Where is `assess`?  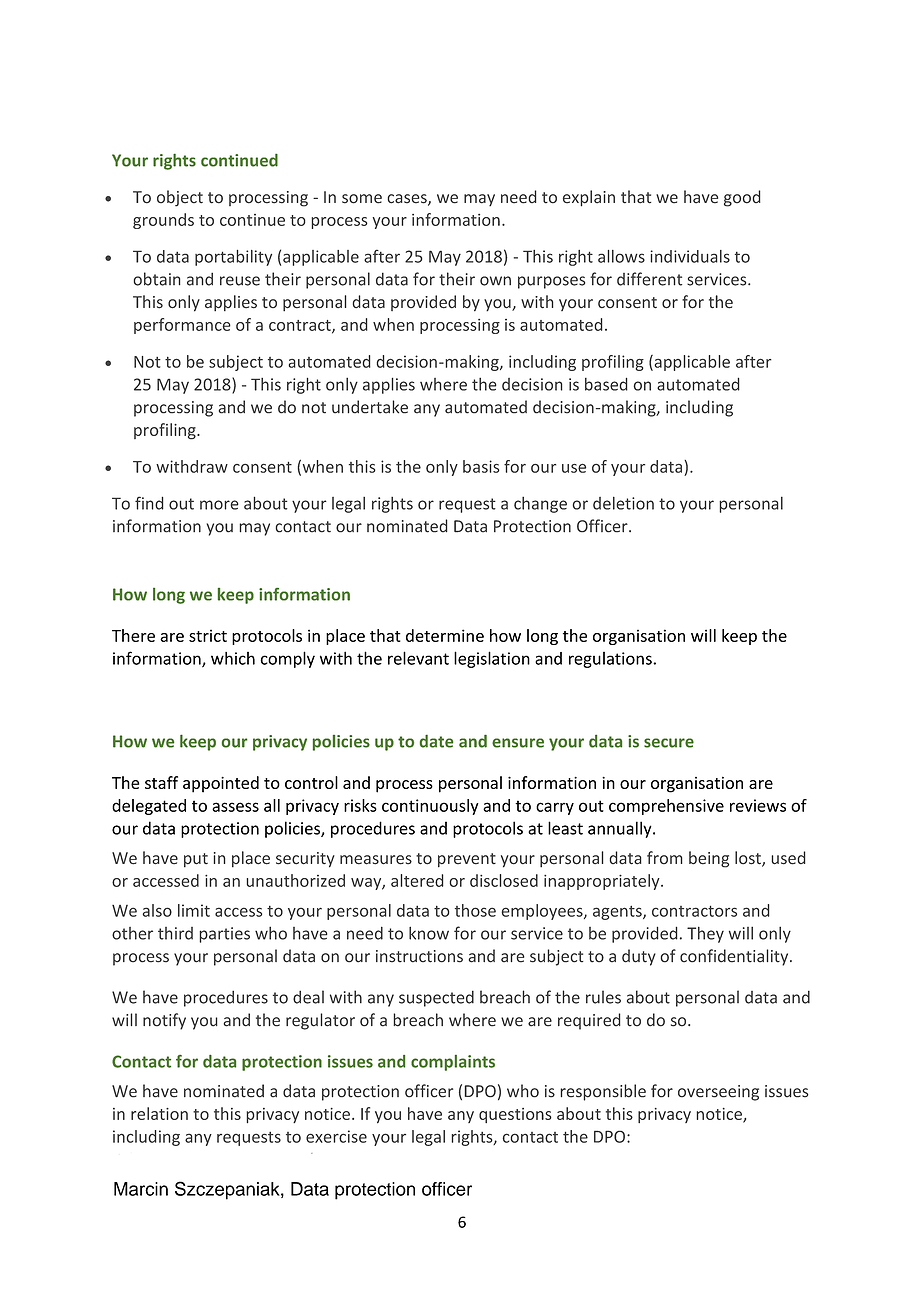
assess is located at coordinates (235, 807).
